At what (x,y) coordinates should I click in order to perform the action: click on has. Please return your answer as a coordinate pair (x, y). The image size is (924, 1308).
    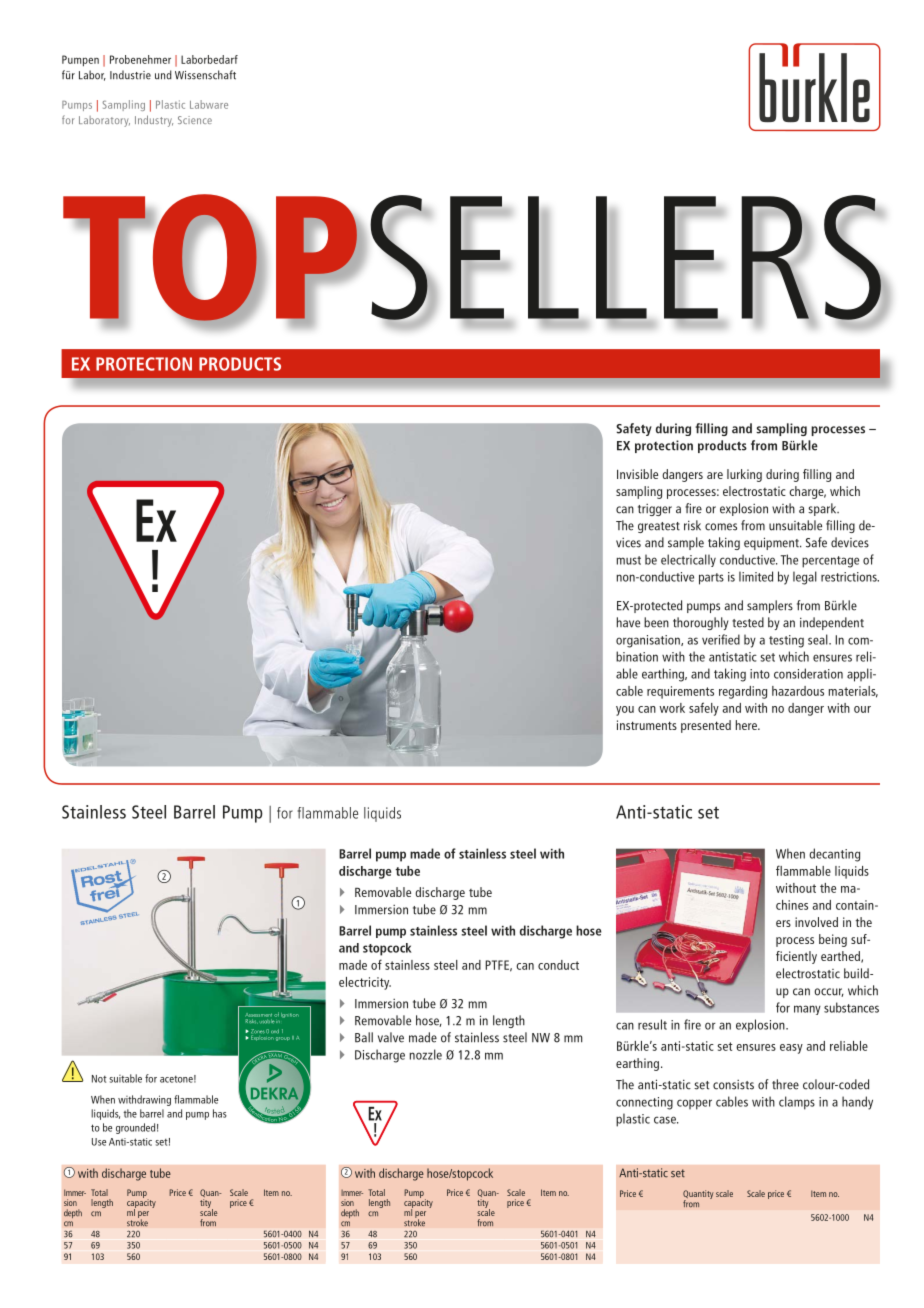
    Looking at the image, I should click on (220, 1113).
